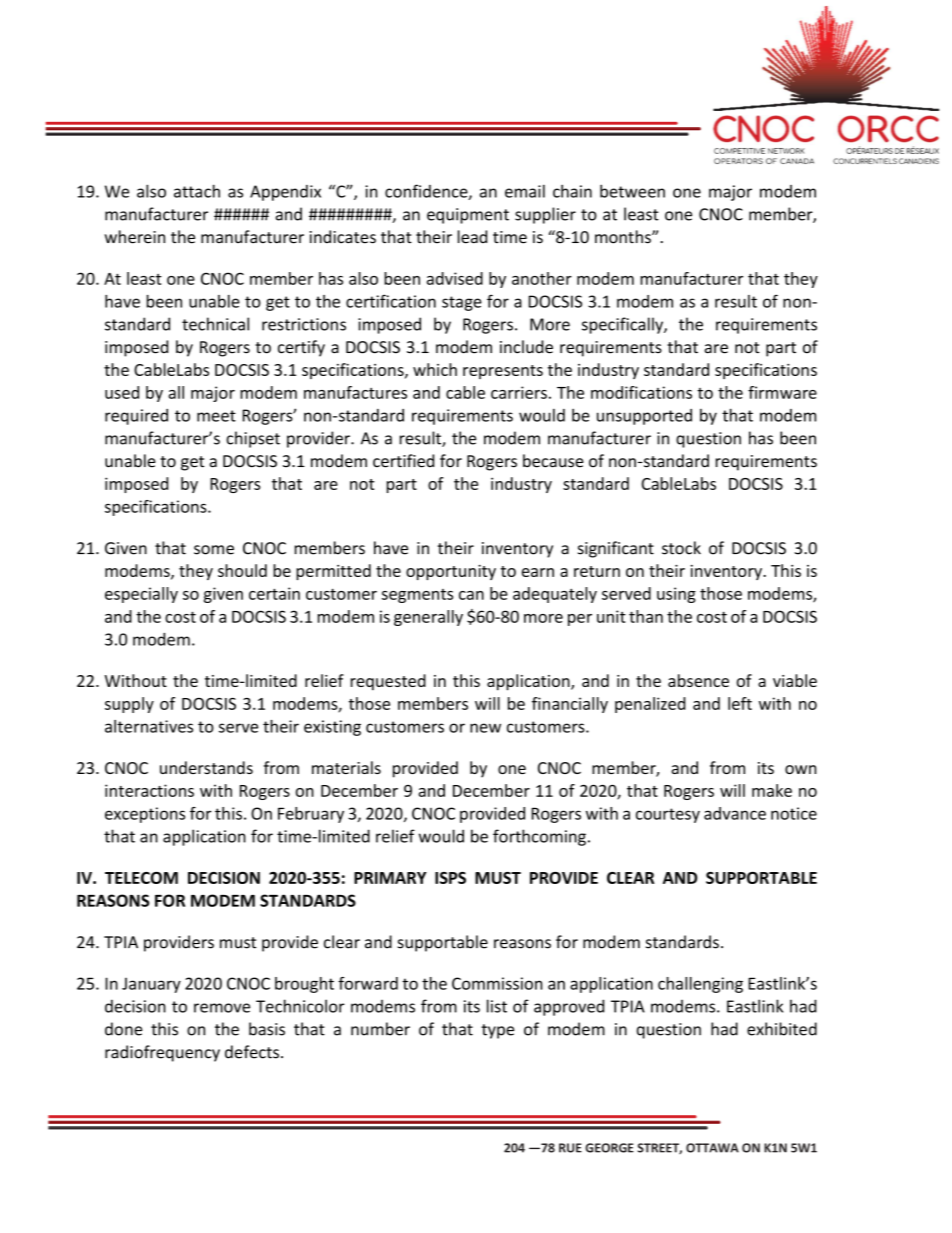 The height and width of the screenshot is (1233, 952). What do you see at coordinates (162, 1053) in the screenshot?
I see `radiofrequency` at bounding box center [162, 1053].
